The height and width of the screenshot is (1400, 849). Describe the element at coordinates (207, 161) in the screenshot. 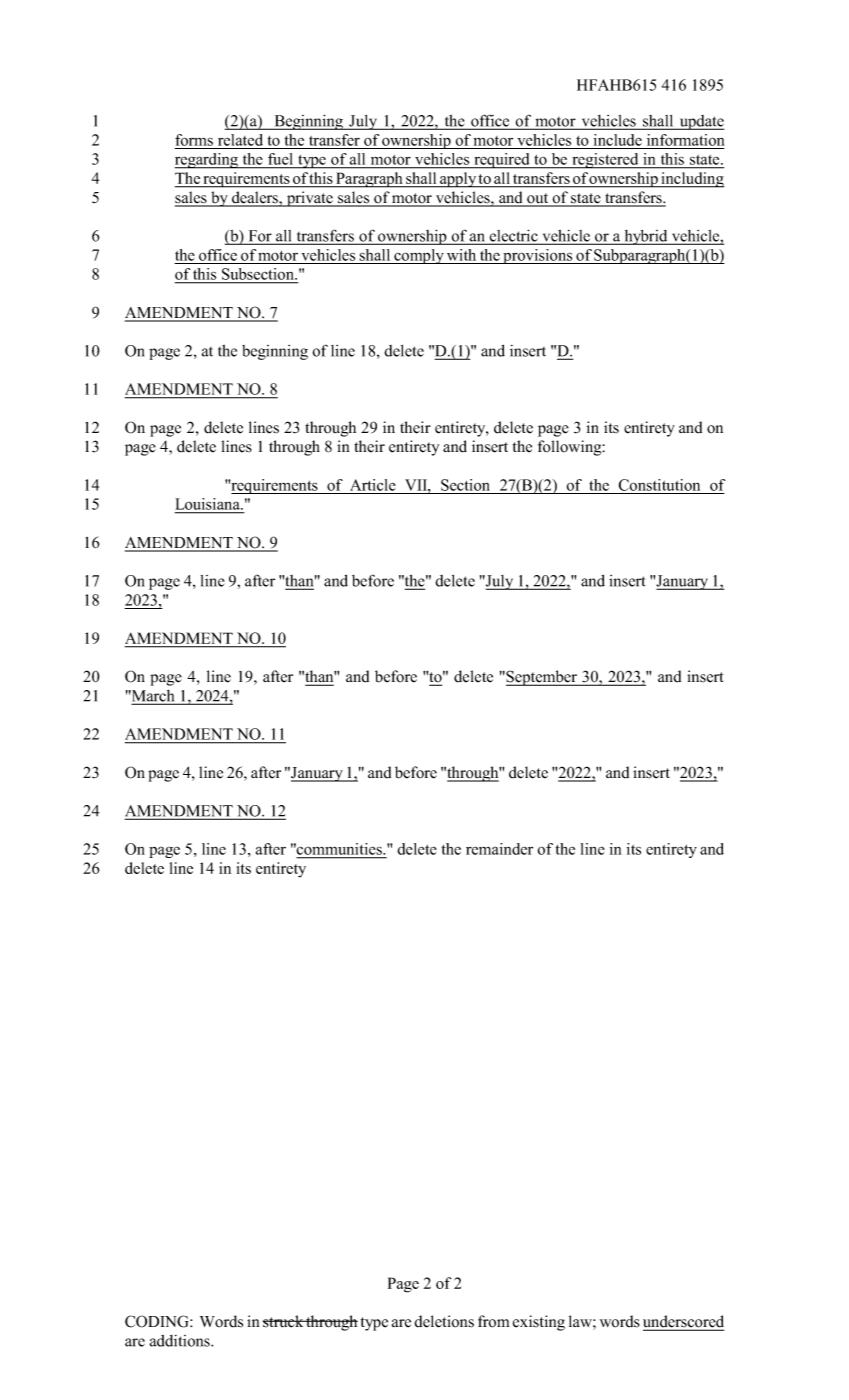

I see `regarding` at that location.
